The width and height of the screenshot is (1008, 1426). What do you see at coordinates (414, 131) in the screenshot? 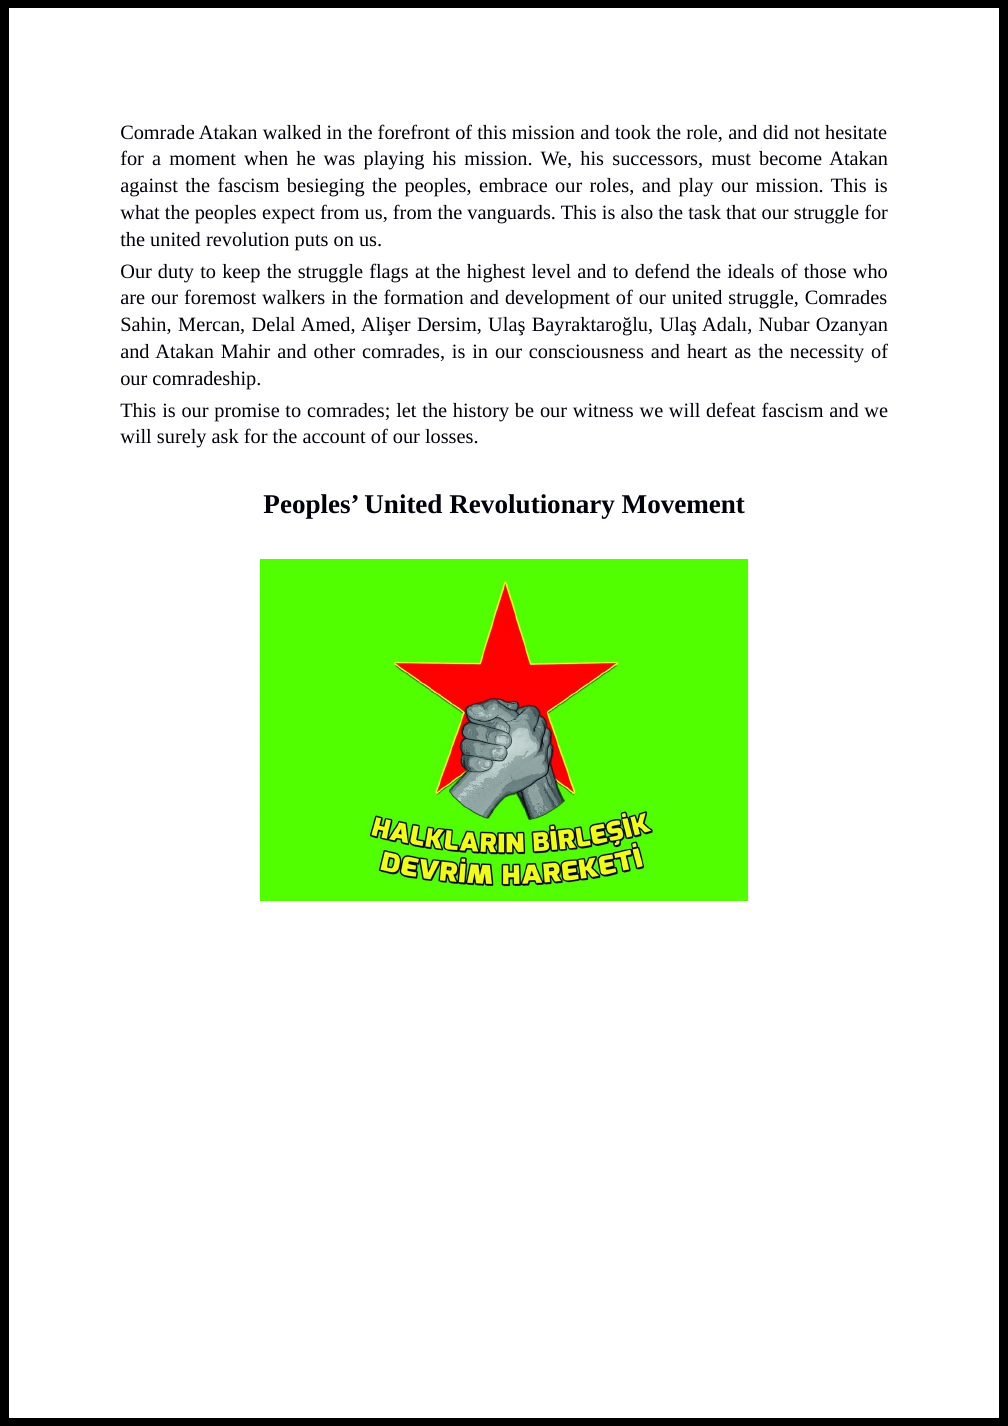
I see `forefront` at bounding box center [414, 131].
